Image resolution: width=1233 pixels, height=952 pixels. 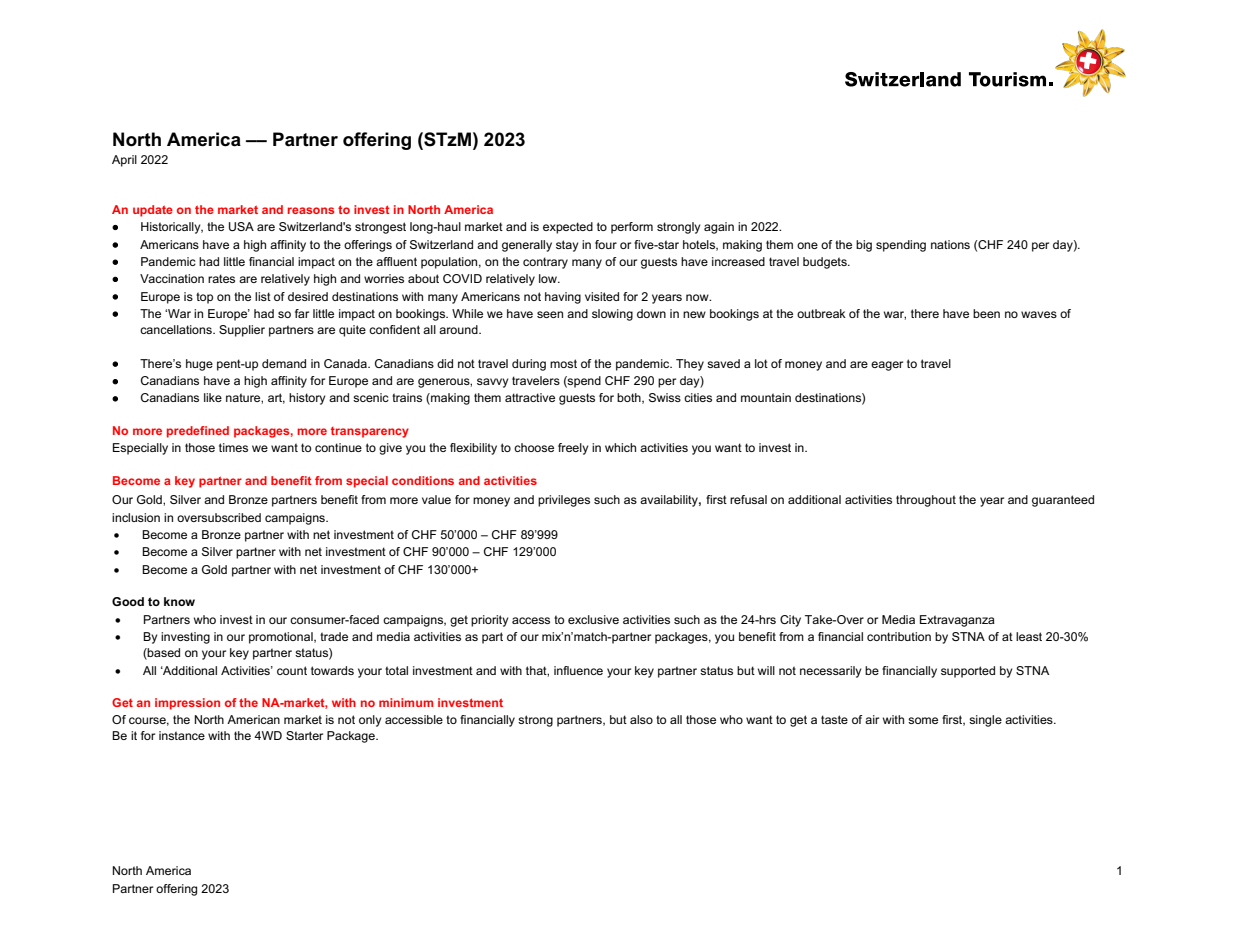 What do you see at coordinates (187, 704) in the screenshot?
I see `impression` at bounding box center [187, 704].
